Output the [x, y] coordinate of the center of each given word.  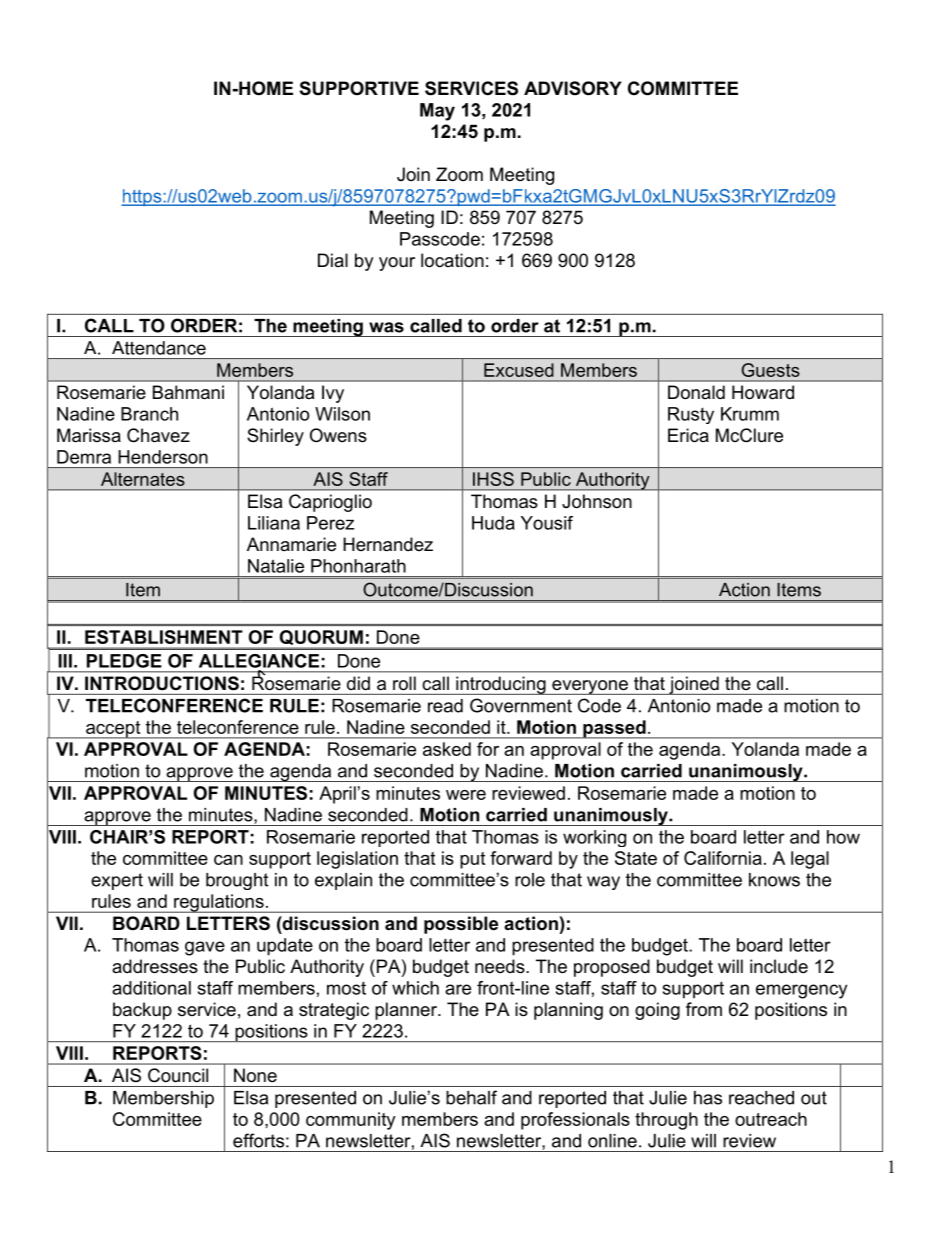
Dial [333, 260]
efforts [258, 1140]
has [708, 1098]
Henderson [163, 457]
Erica [688, 435]
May [437, 112]
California [723, 858]
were [466, 795]
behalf [471, 1097]
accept [113, 730]
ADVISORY [573, 88]
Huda [493, 523]
